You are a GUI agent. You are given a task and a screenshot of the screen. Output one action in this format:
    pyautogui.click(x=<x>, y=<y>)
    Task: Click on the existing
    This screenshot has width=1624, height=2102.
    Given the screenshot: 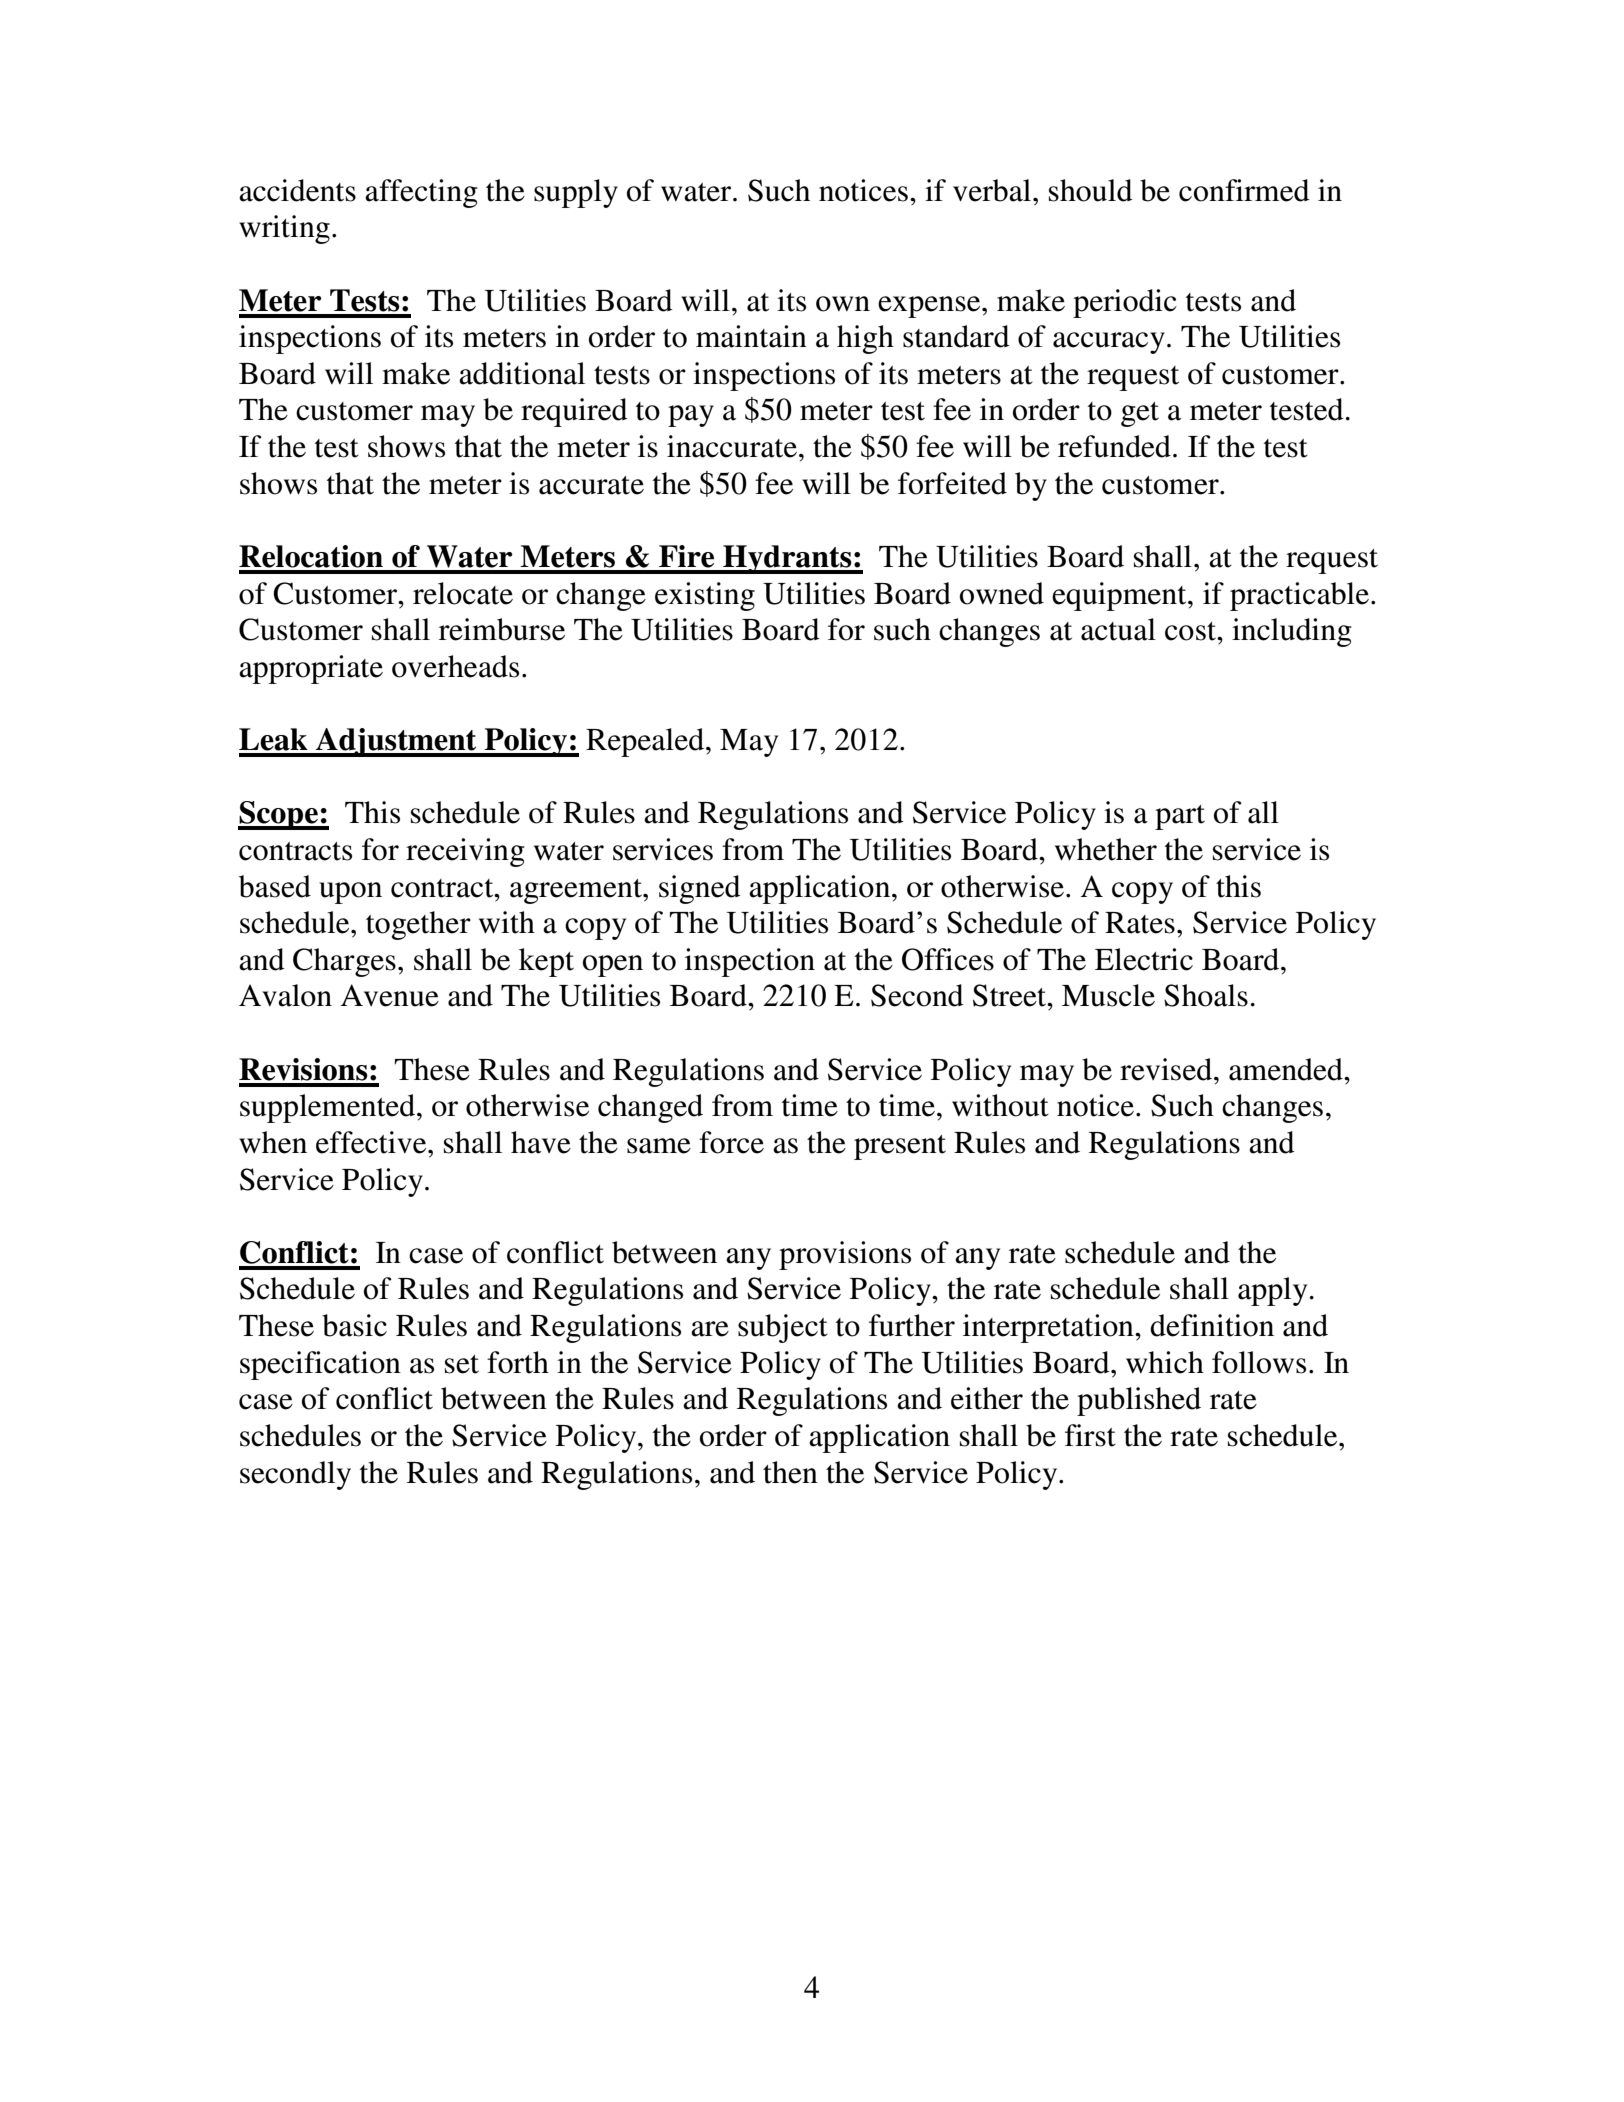 What is the action you would take?
    pyautogui.click(x=705, y=596)
